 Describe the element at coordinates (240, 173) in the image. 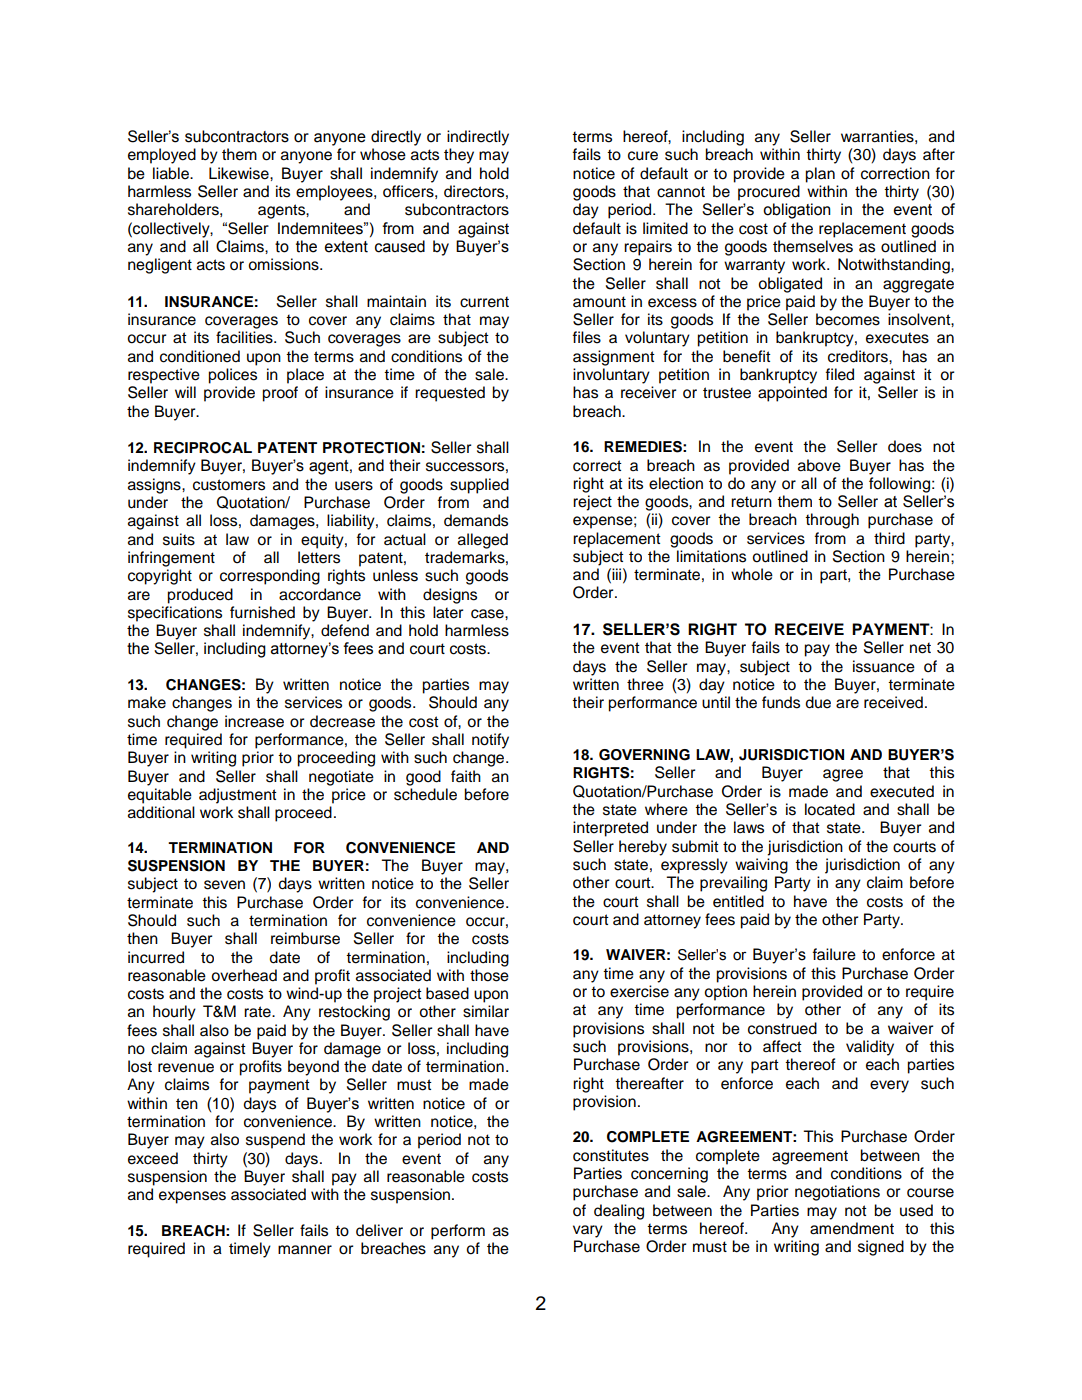

I see `Likewise` at that location.
